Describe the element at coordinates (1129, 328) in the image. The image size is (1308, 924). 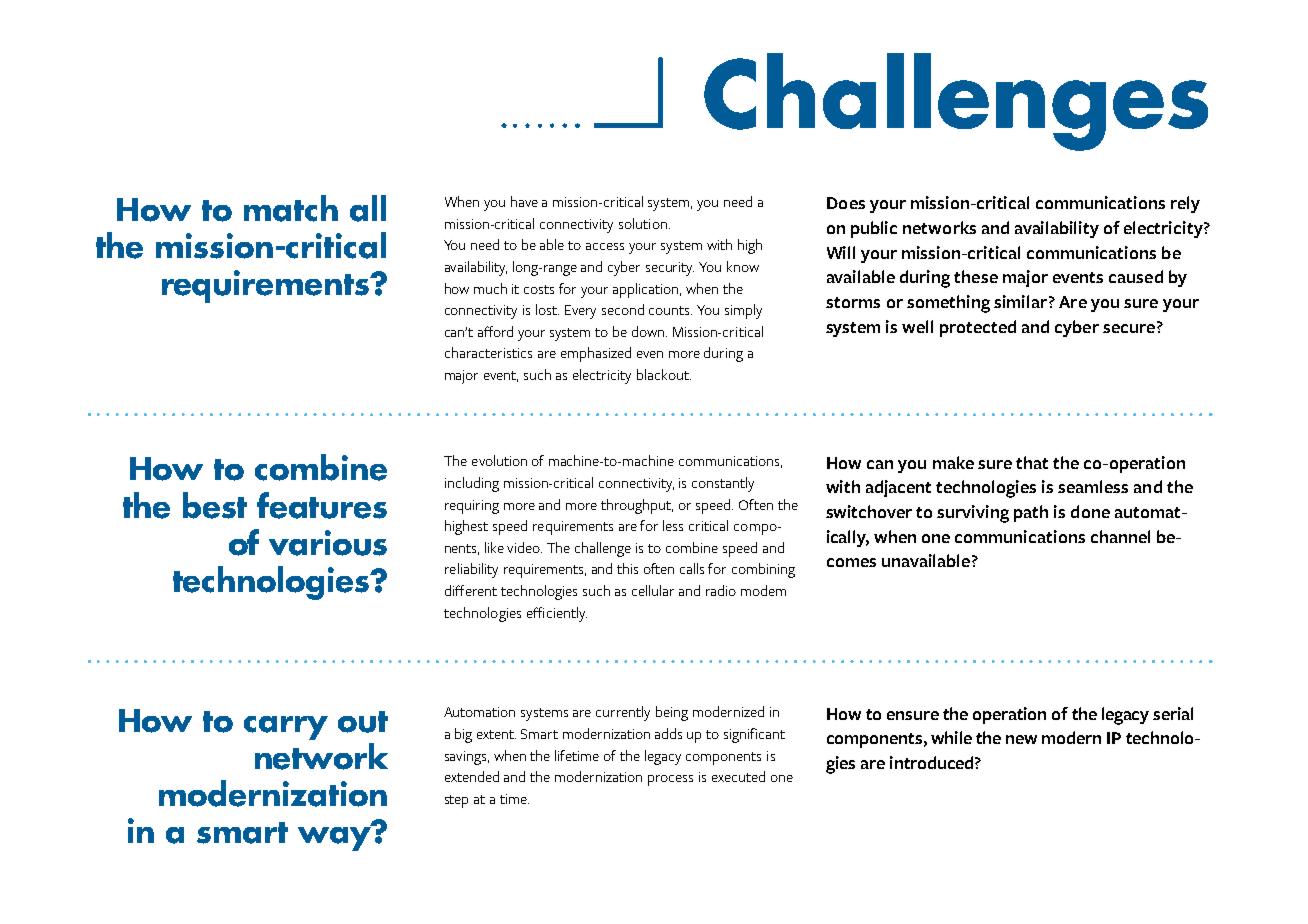
I see `secure` at that location.
